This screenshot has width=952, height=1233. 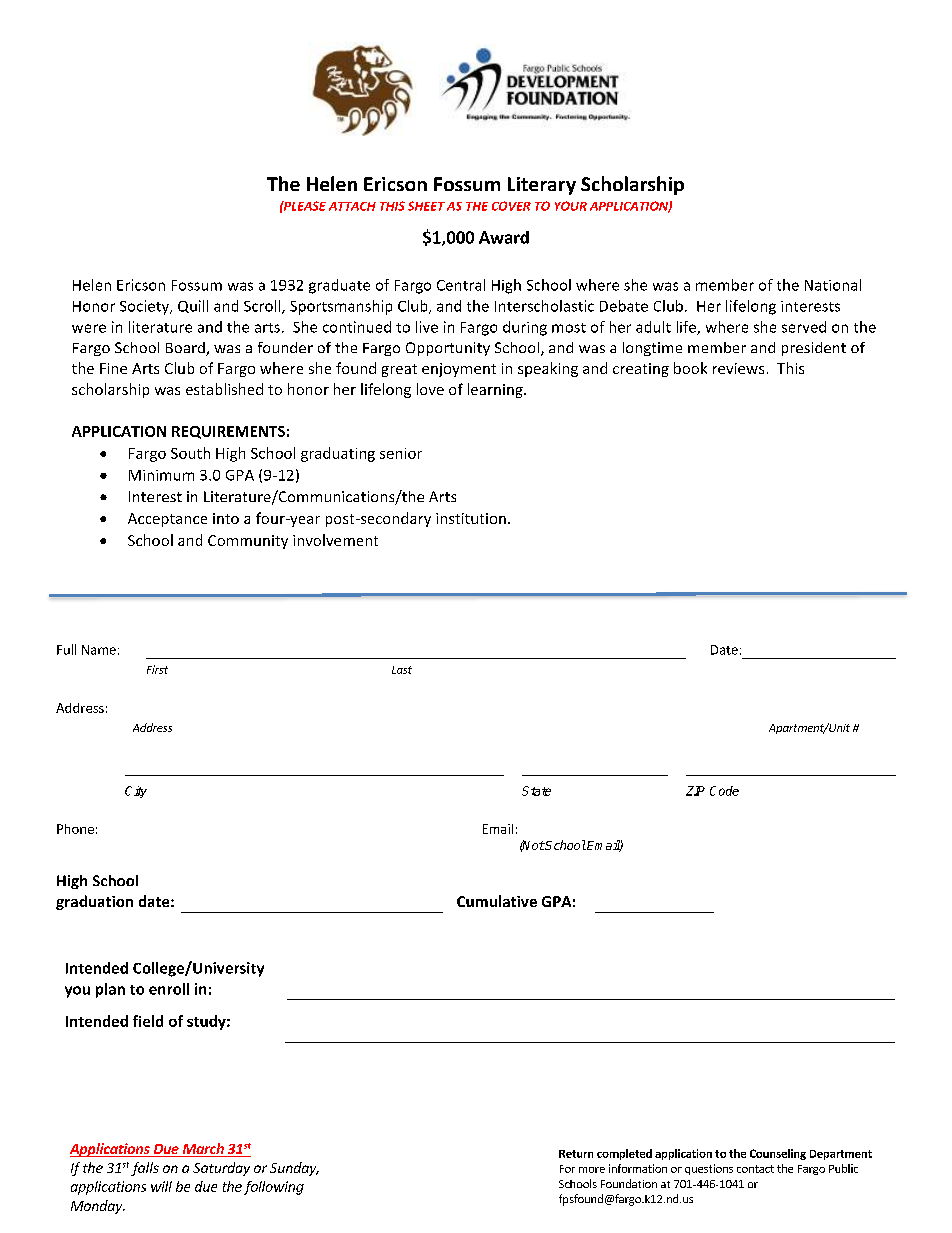 What do you see at coordinates (833, 285) in the screenshot?
I see `National` at bounding box center [833, 285].
